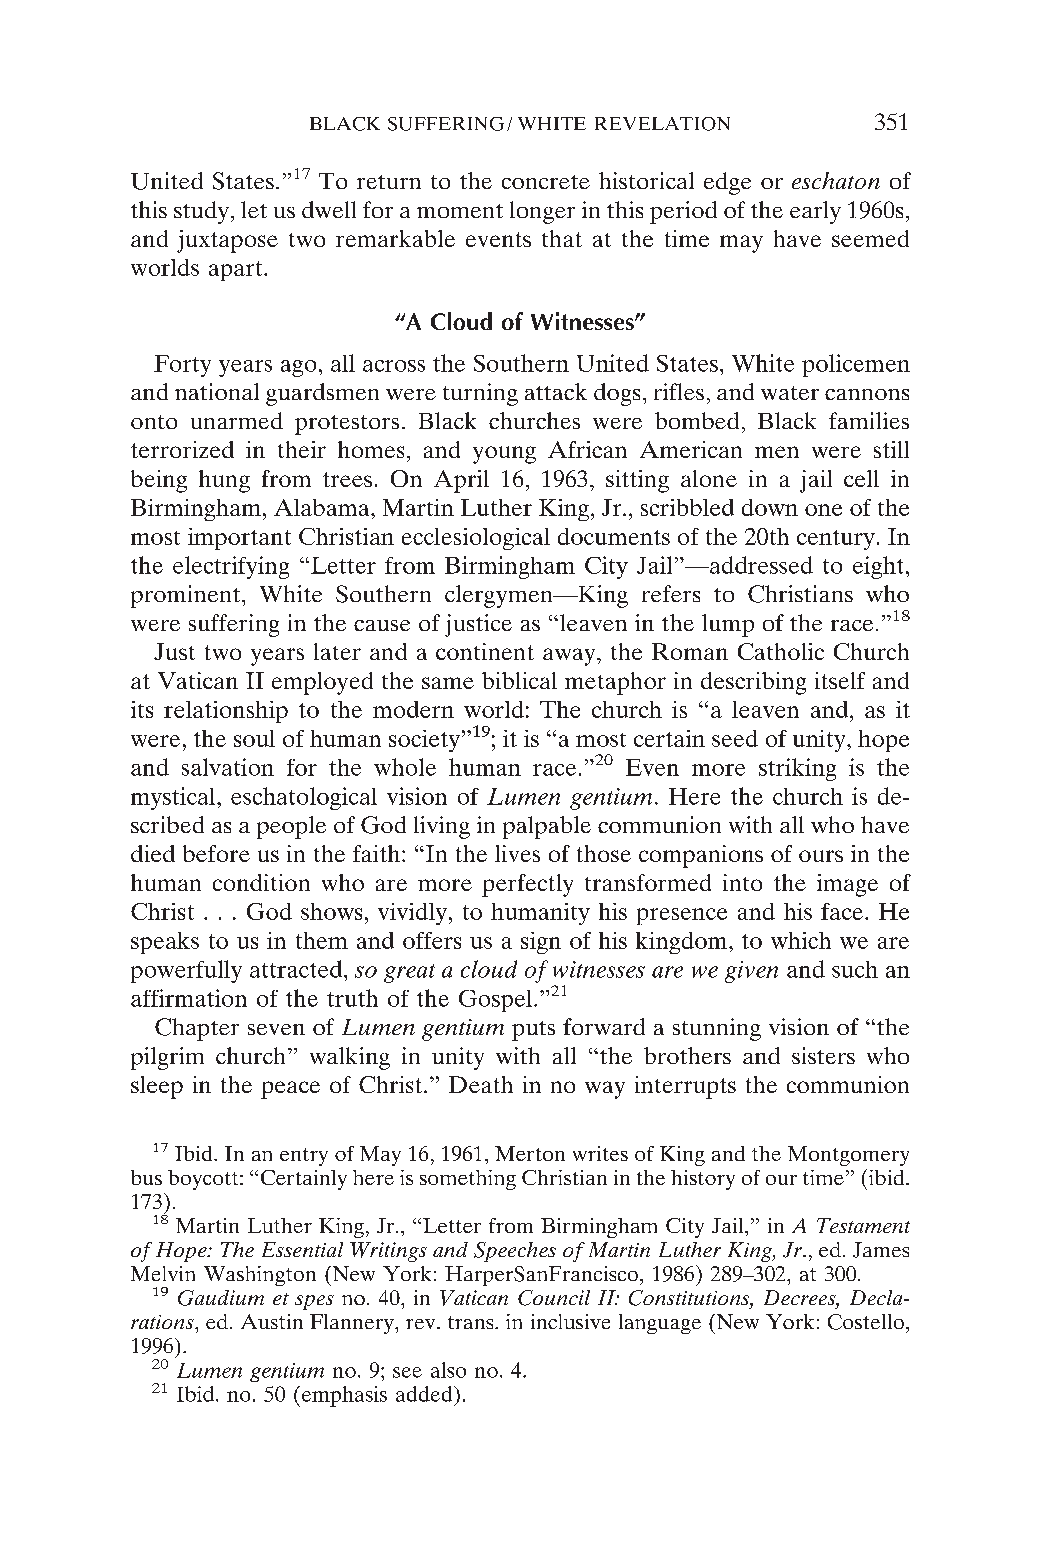 This document has height=1562, width=1042. What do you see at coordinates (546, 182) in the document?
I see `concrete` at bounding box center [546, 182].
